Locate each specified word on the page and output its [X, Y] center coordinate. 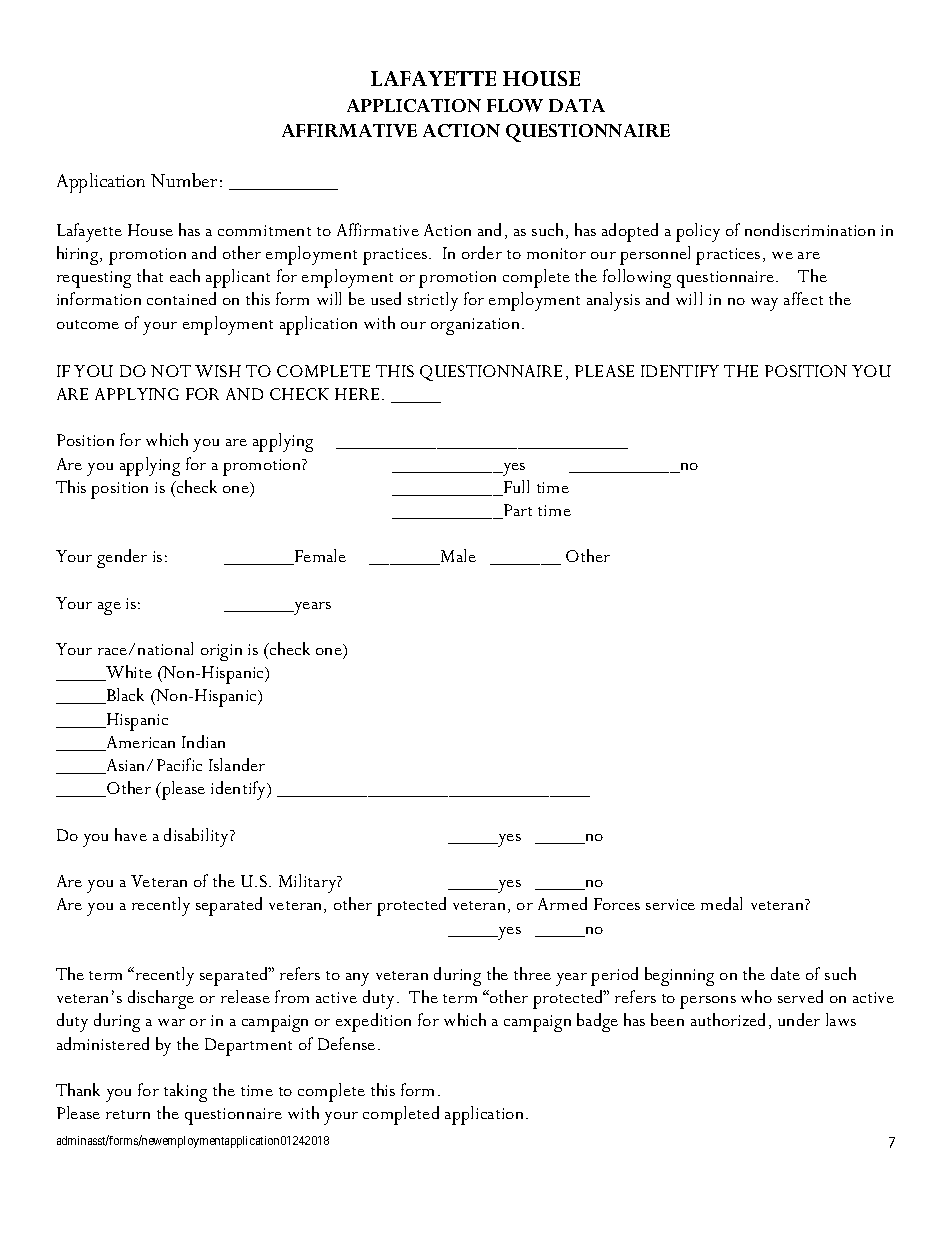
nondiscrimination [810, 229]
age [109, 608]
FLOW [515, 105]
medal [721, 903]
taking [185, 1092]
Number [184, 180]
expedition [373, 1022]
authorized [728, 1019]
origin [221, 652]
